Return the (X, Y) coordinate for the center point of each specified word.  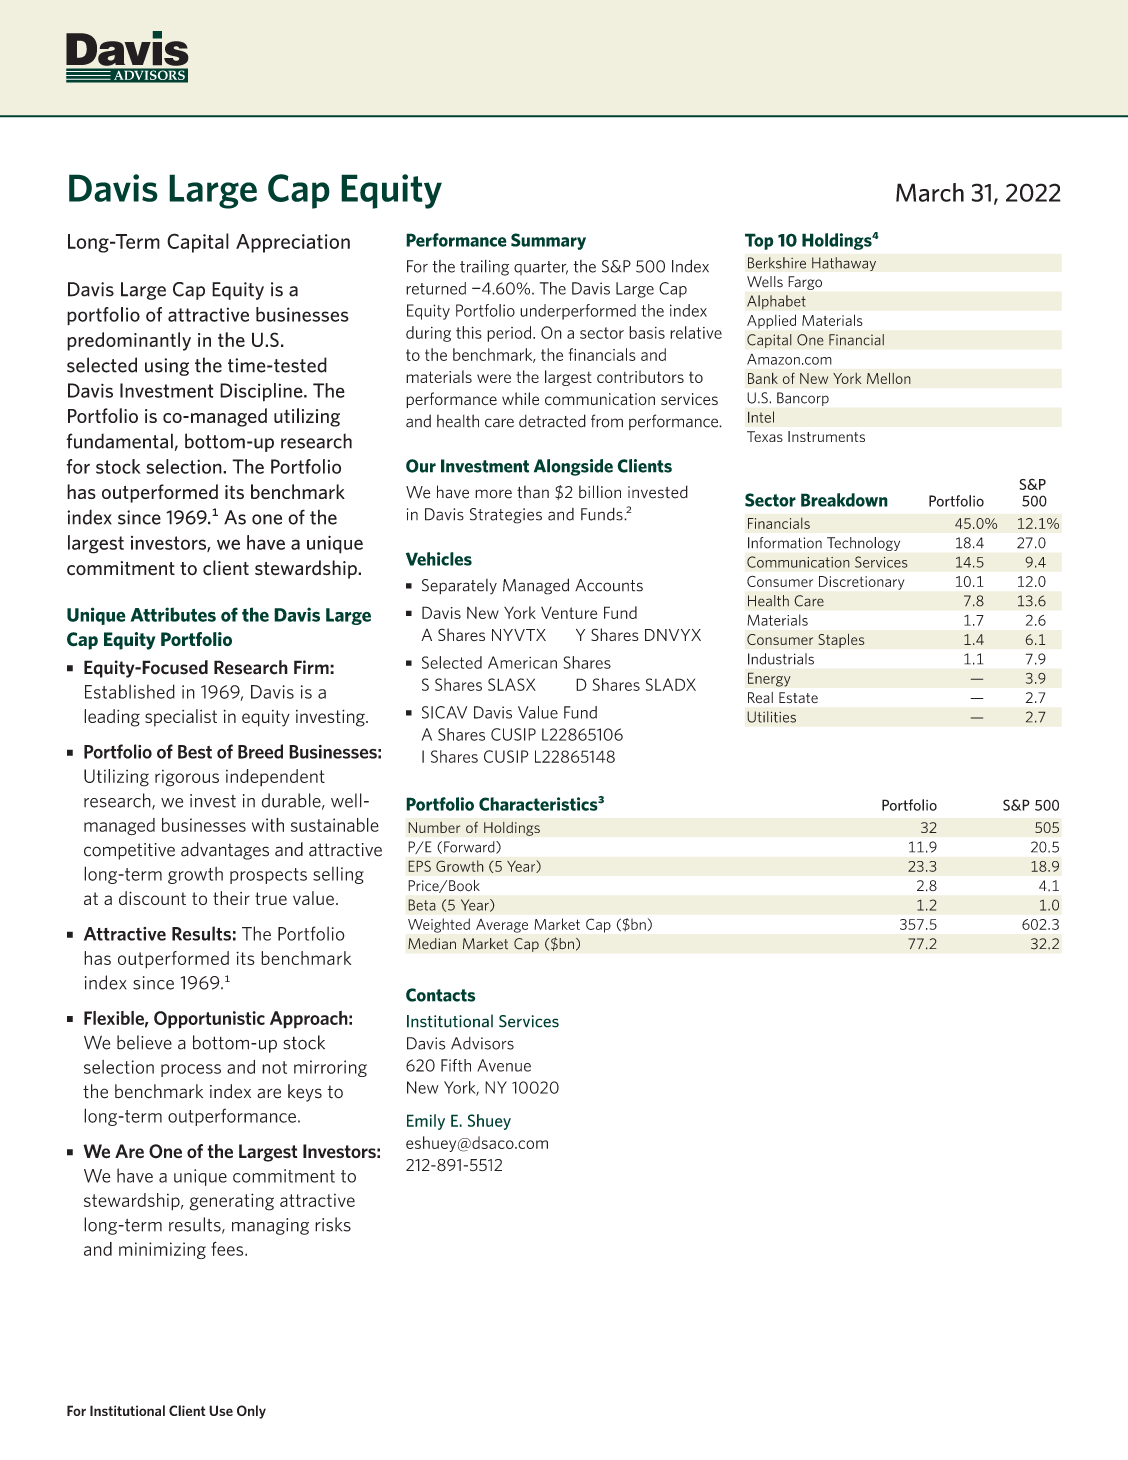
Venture (569, 613)
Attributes (173, 614)
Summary (548, 241)
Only (251, 1412)
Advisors (482, 1043)
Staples (841, 640)
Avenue (504, 1065)
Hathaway (844, 264)
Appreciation (293, 243)
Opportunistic (209, 1020)
